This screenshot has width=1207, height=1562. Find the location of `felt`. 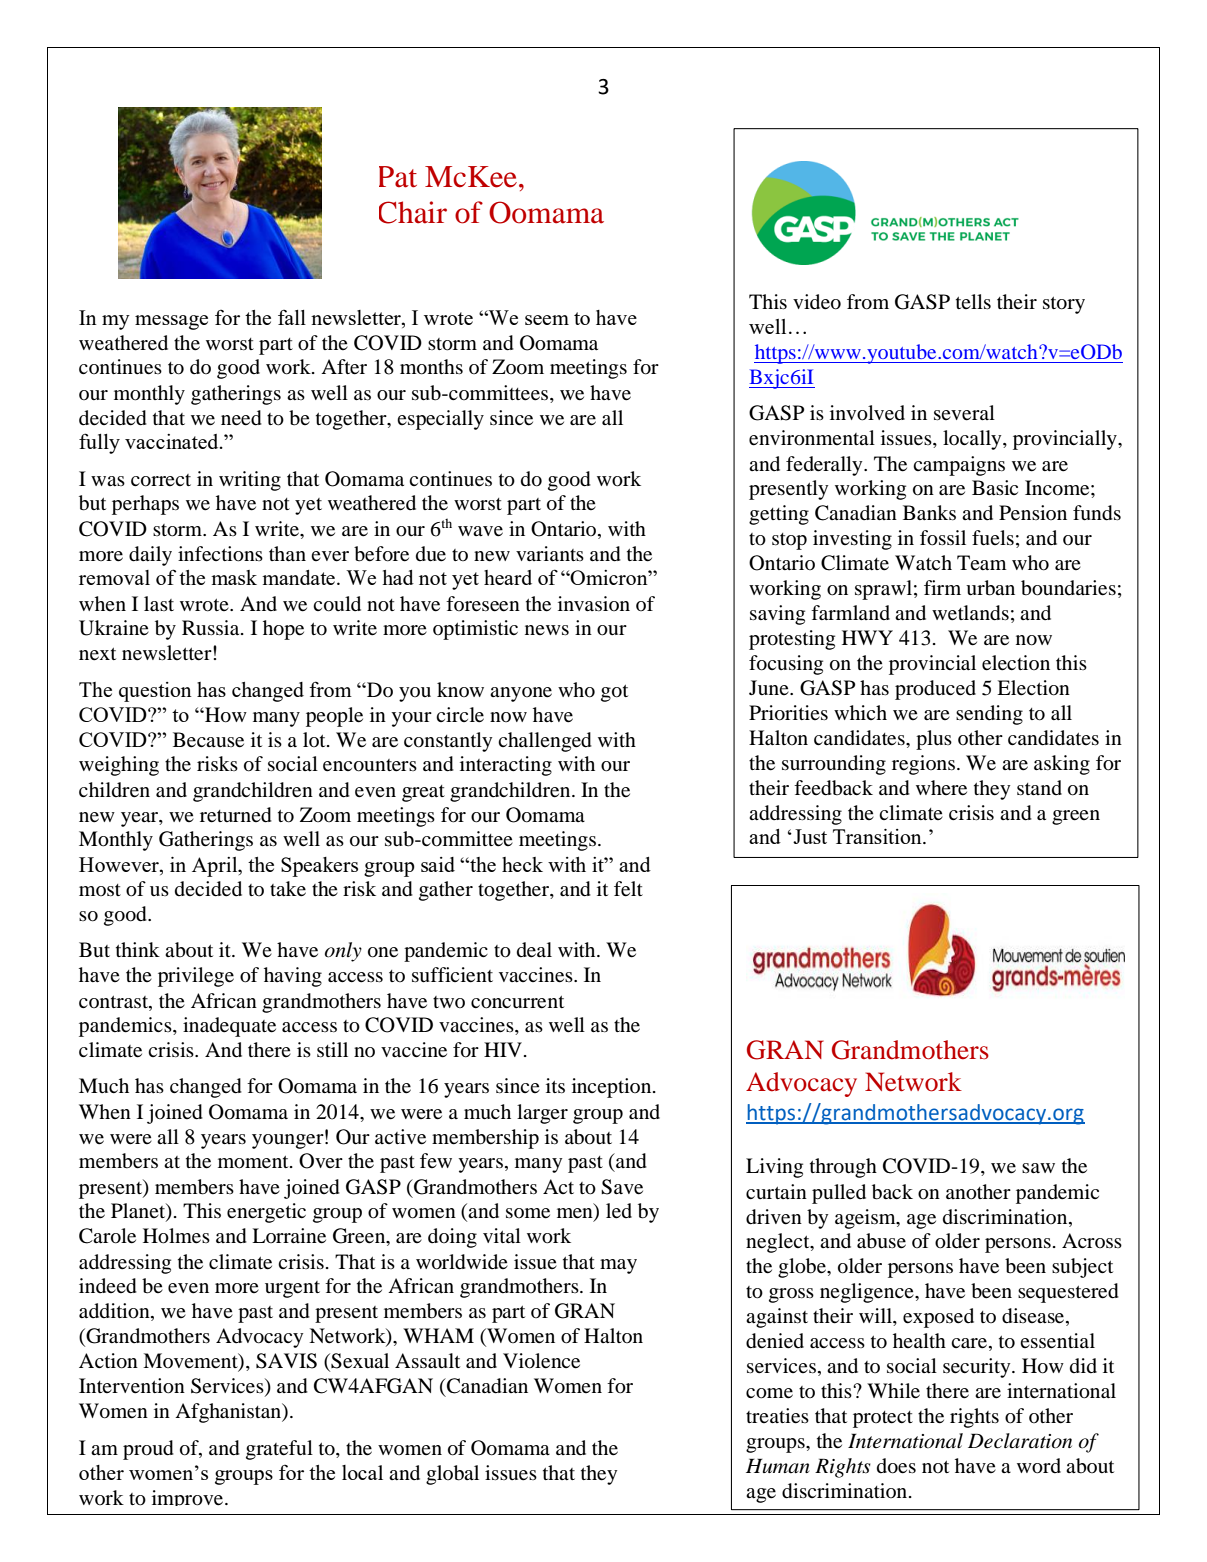

felt is located at coordinates (628, 889).
